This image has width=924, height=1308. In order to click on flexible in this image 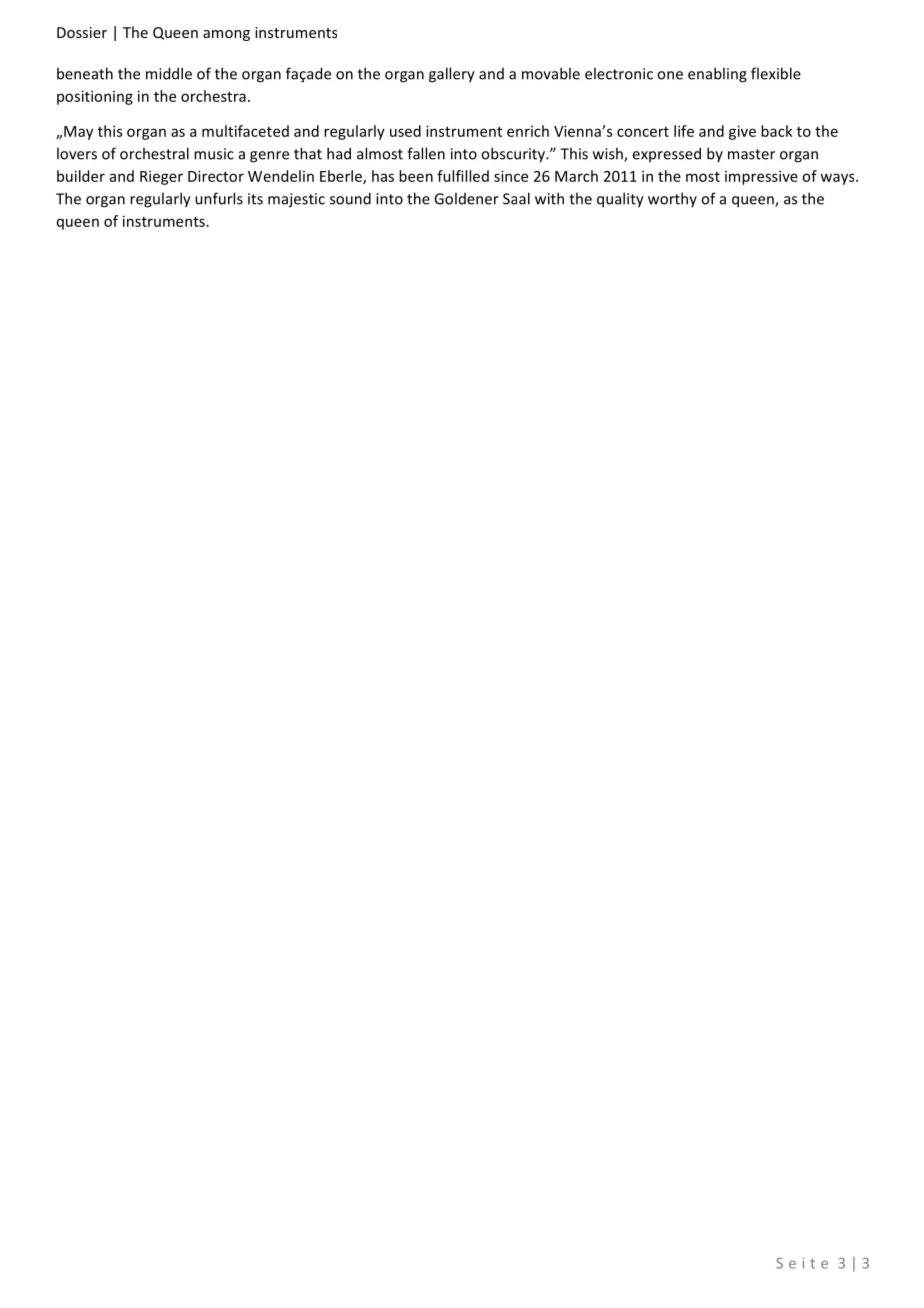, I will do `click(776, 73)`.
